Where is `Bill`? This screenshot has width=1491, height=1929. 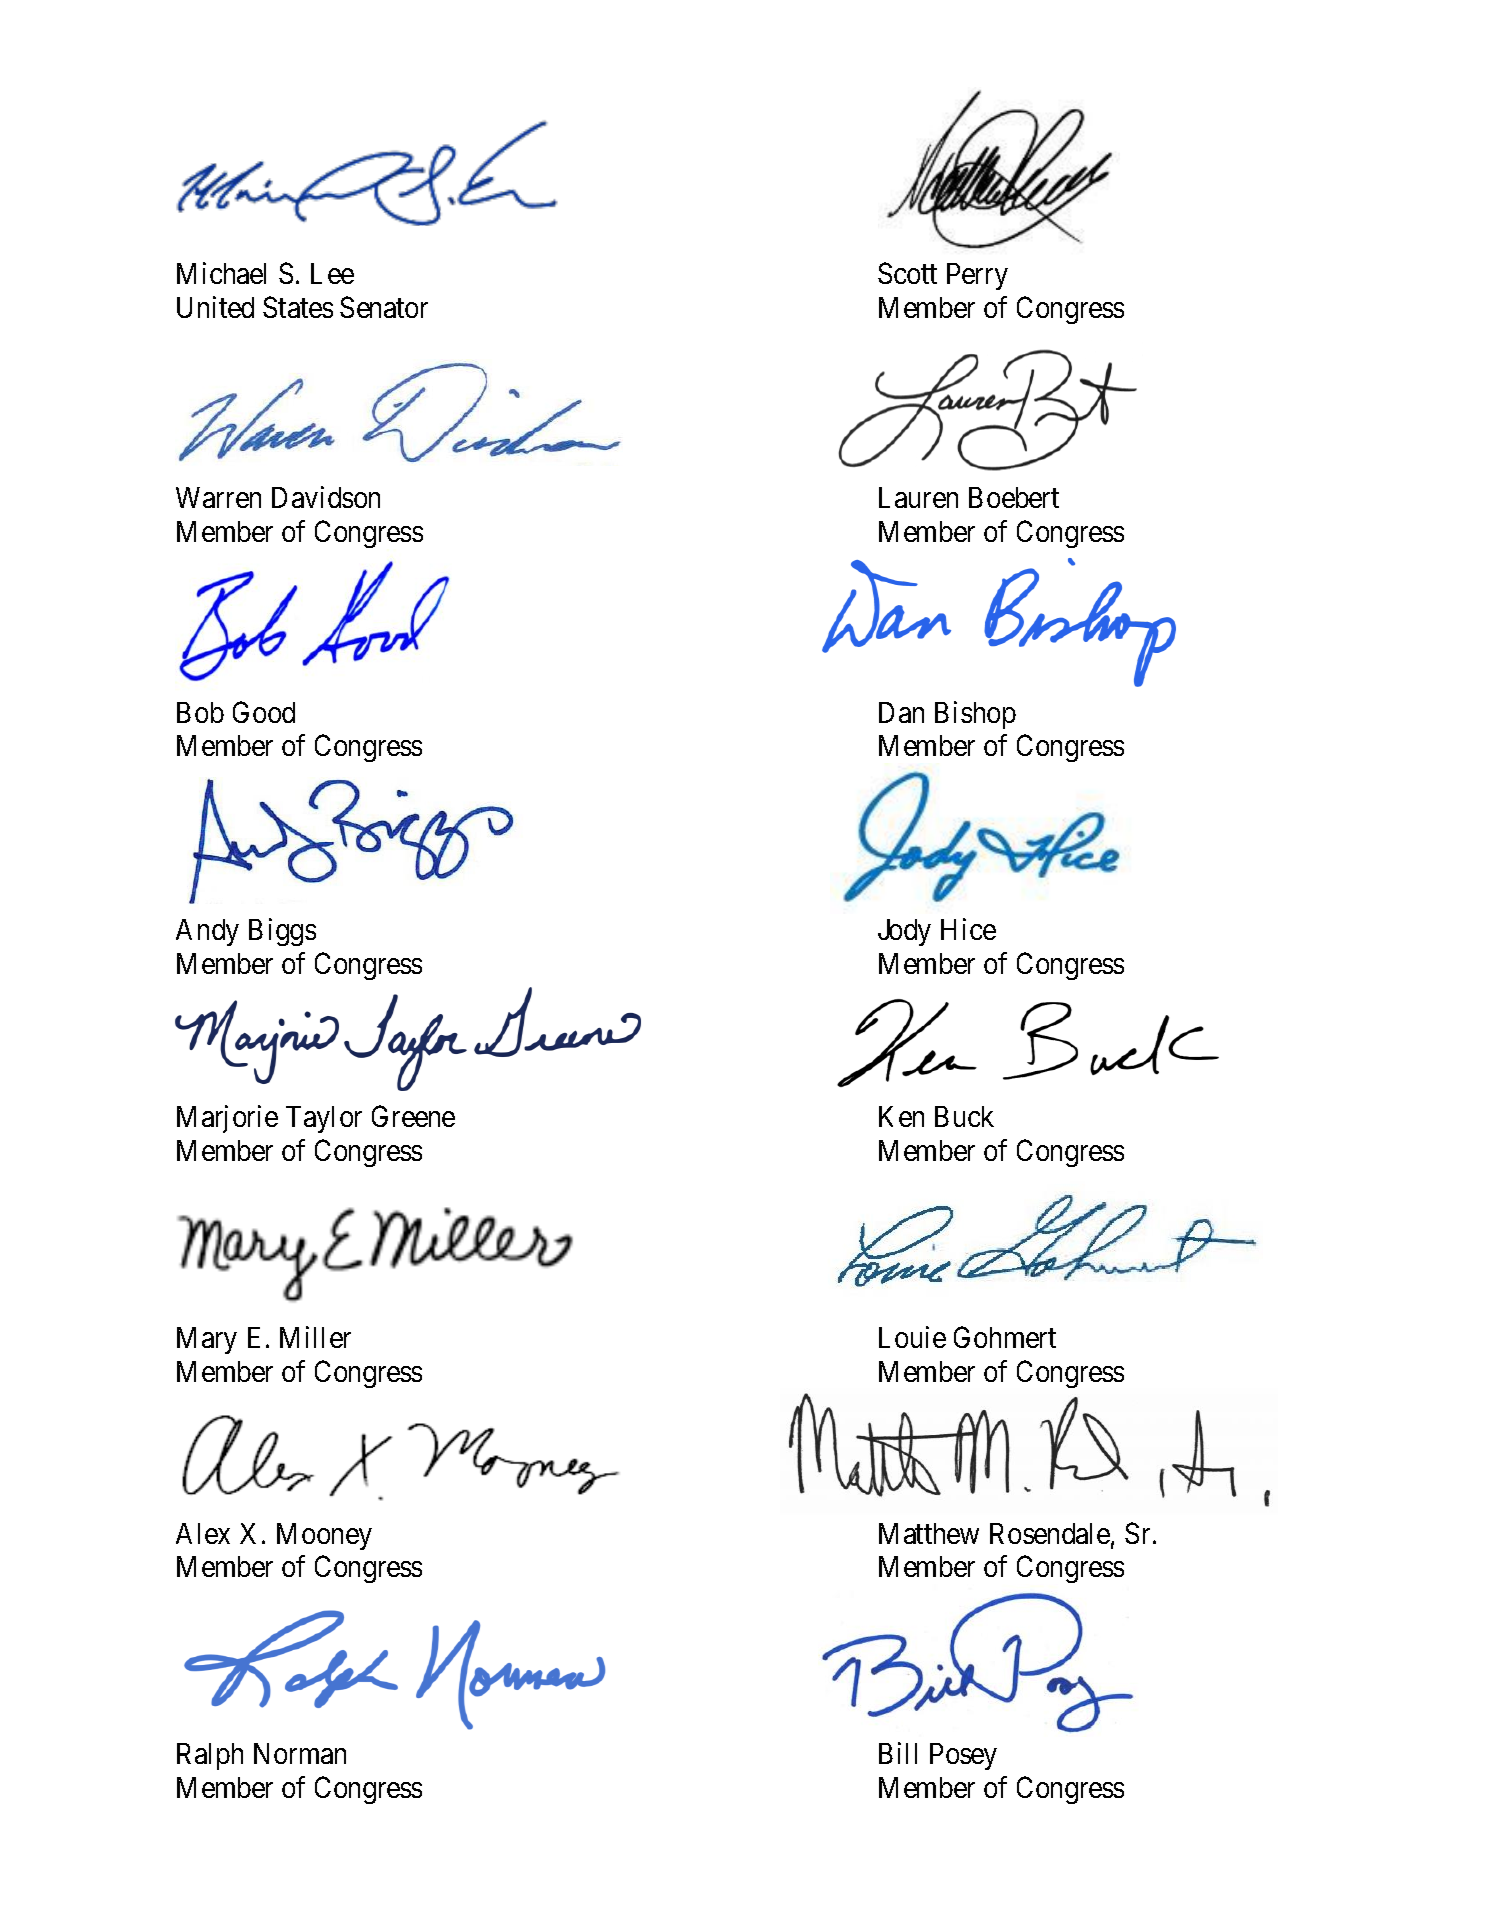 Bill is located at coordinates (898, 1753).
